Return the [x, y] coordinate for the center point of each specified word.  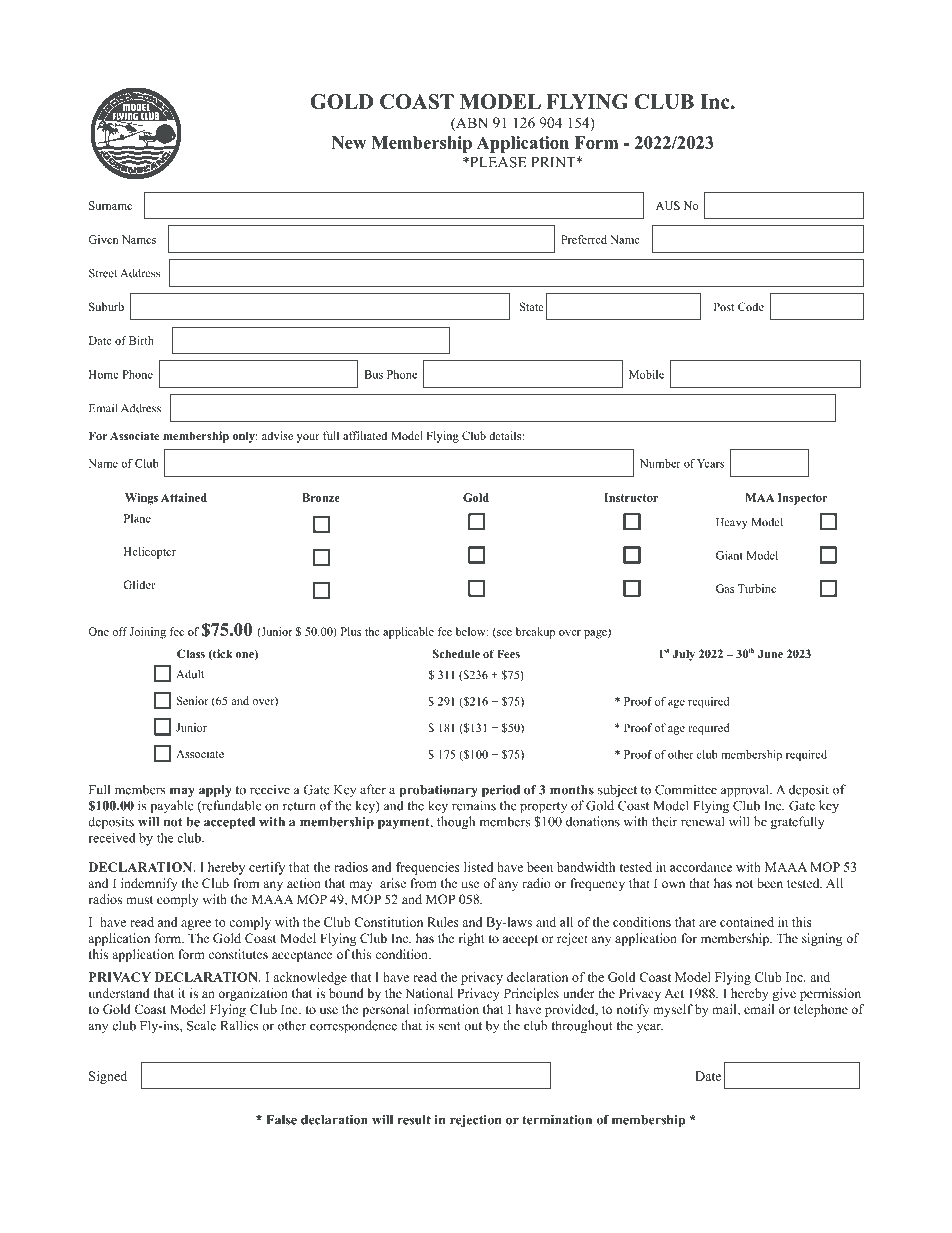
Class [191, 653]
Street [103, 273]
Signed [108, 1077]
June [770, 653]
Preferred [584, 239]
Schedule [456, 653]
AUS [668, 205]
